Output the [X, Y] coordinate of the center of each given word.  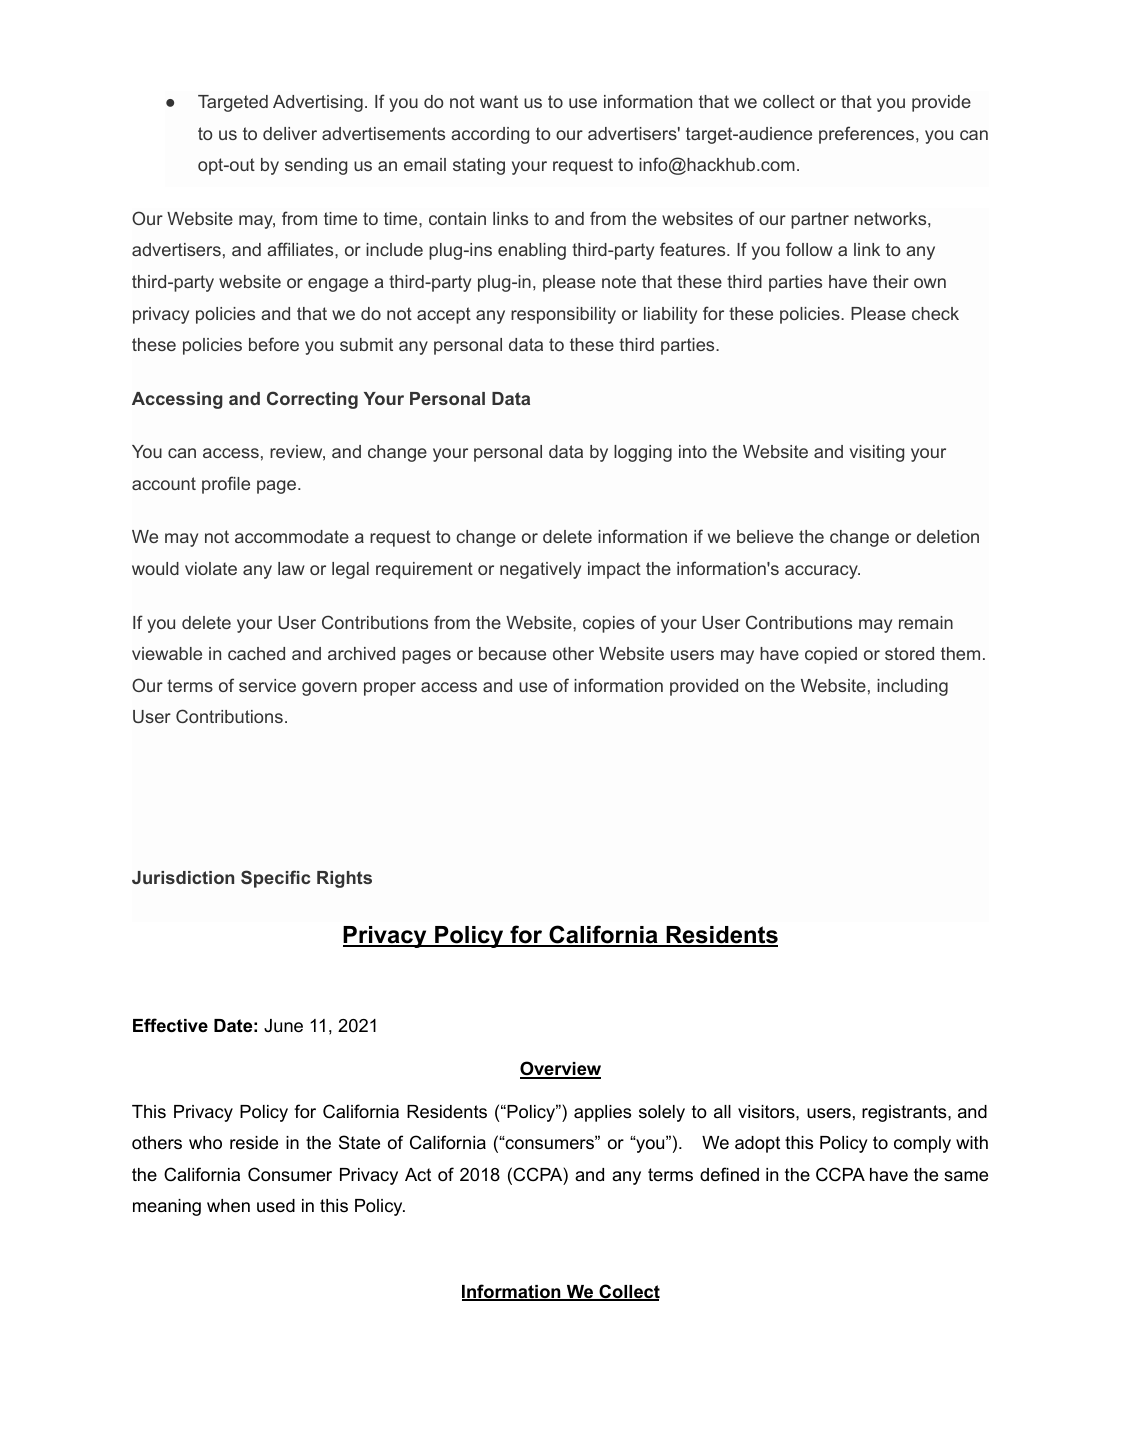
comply [922, 1144]
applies [602, 1113]
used [276, 1206]
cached [256, 653]
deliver [290, 133]
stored [909, 653]
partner [820, 220]
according [490, 135]
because [512, 653]
